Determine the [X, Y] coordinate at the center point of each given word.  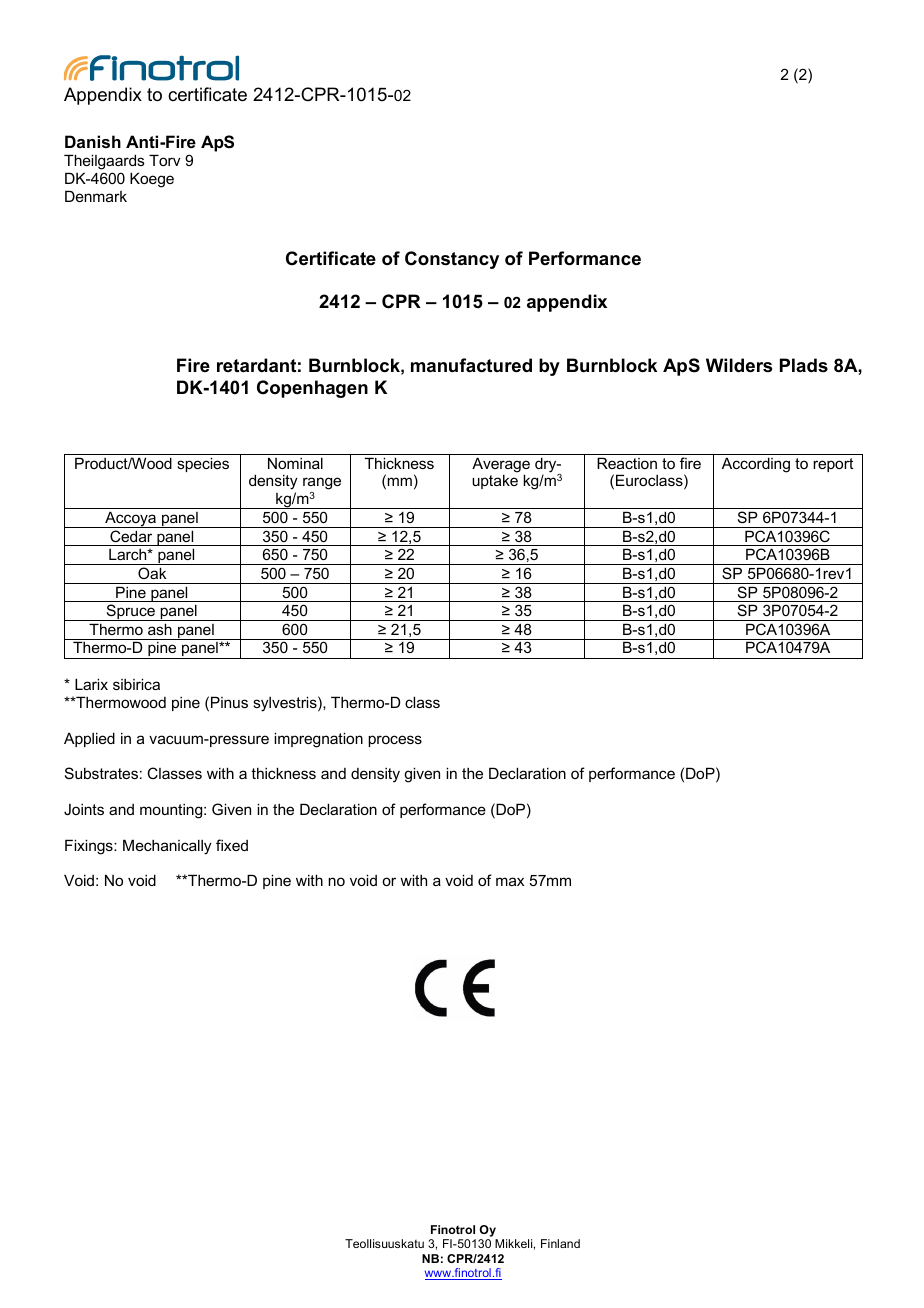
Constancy [452, 260]
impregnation [318, 740]
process [395, 741]
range [322, 485]
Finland [560, 1243]
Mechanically [167, 847]
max [510, 881]
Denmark [96, 196]
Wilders [739, 365]
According [756, 465]
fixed [232, 845]
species [203, 464]
